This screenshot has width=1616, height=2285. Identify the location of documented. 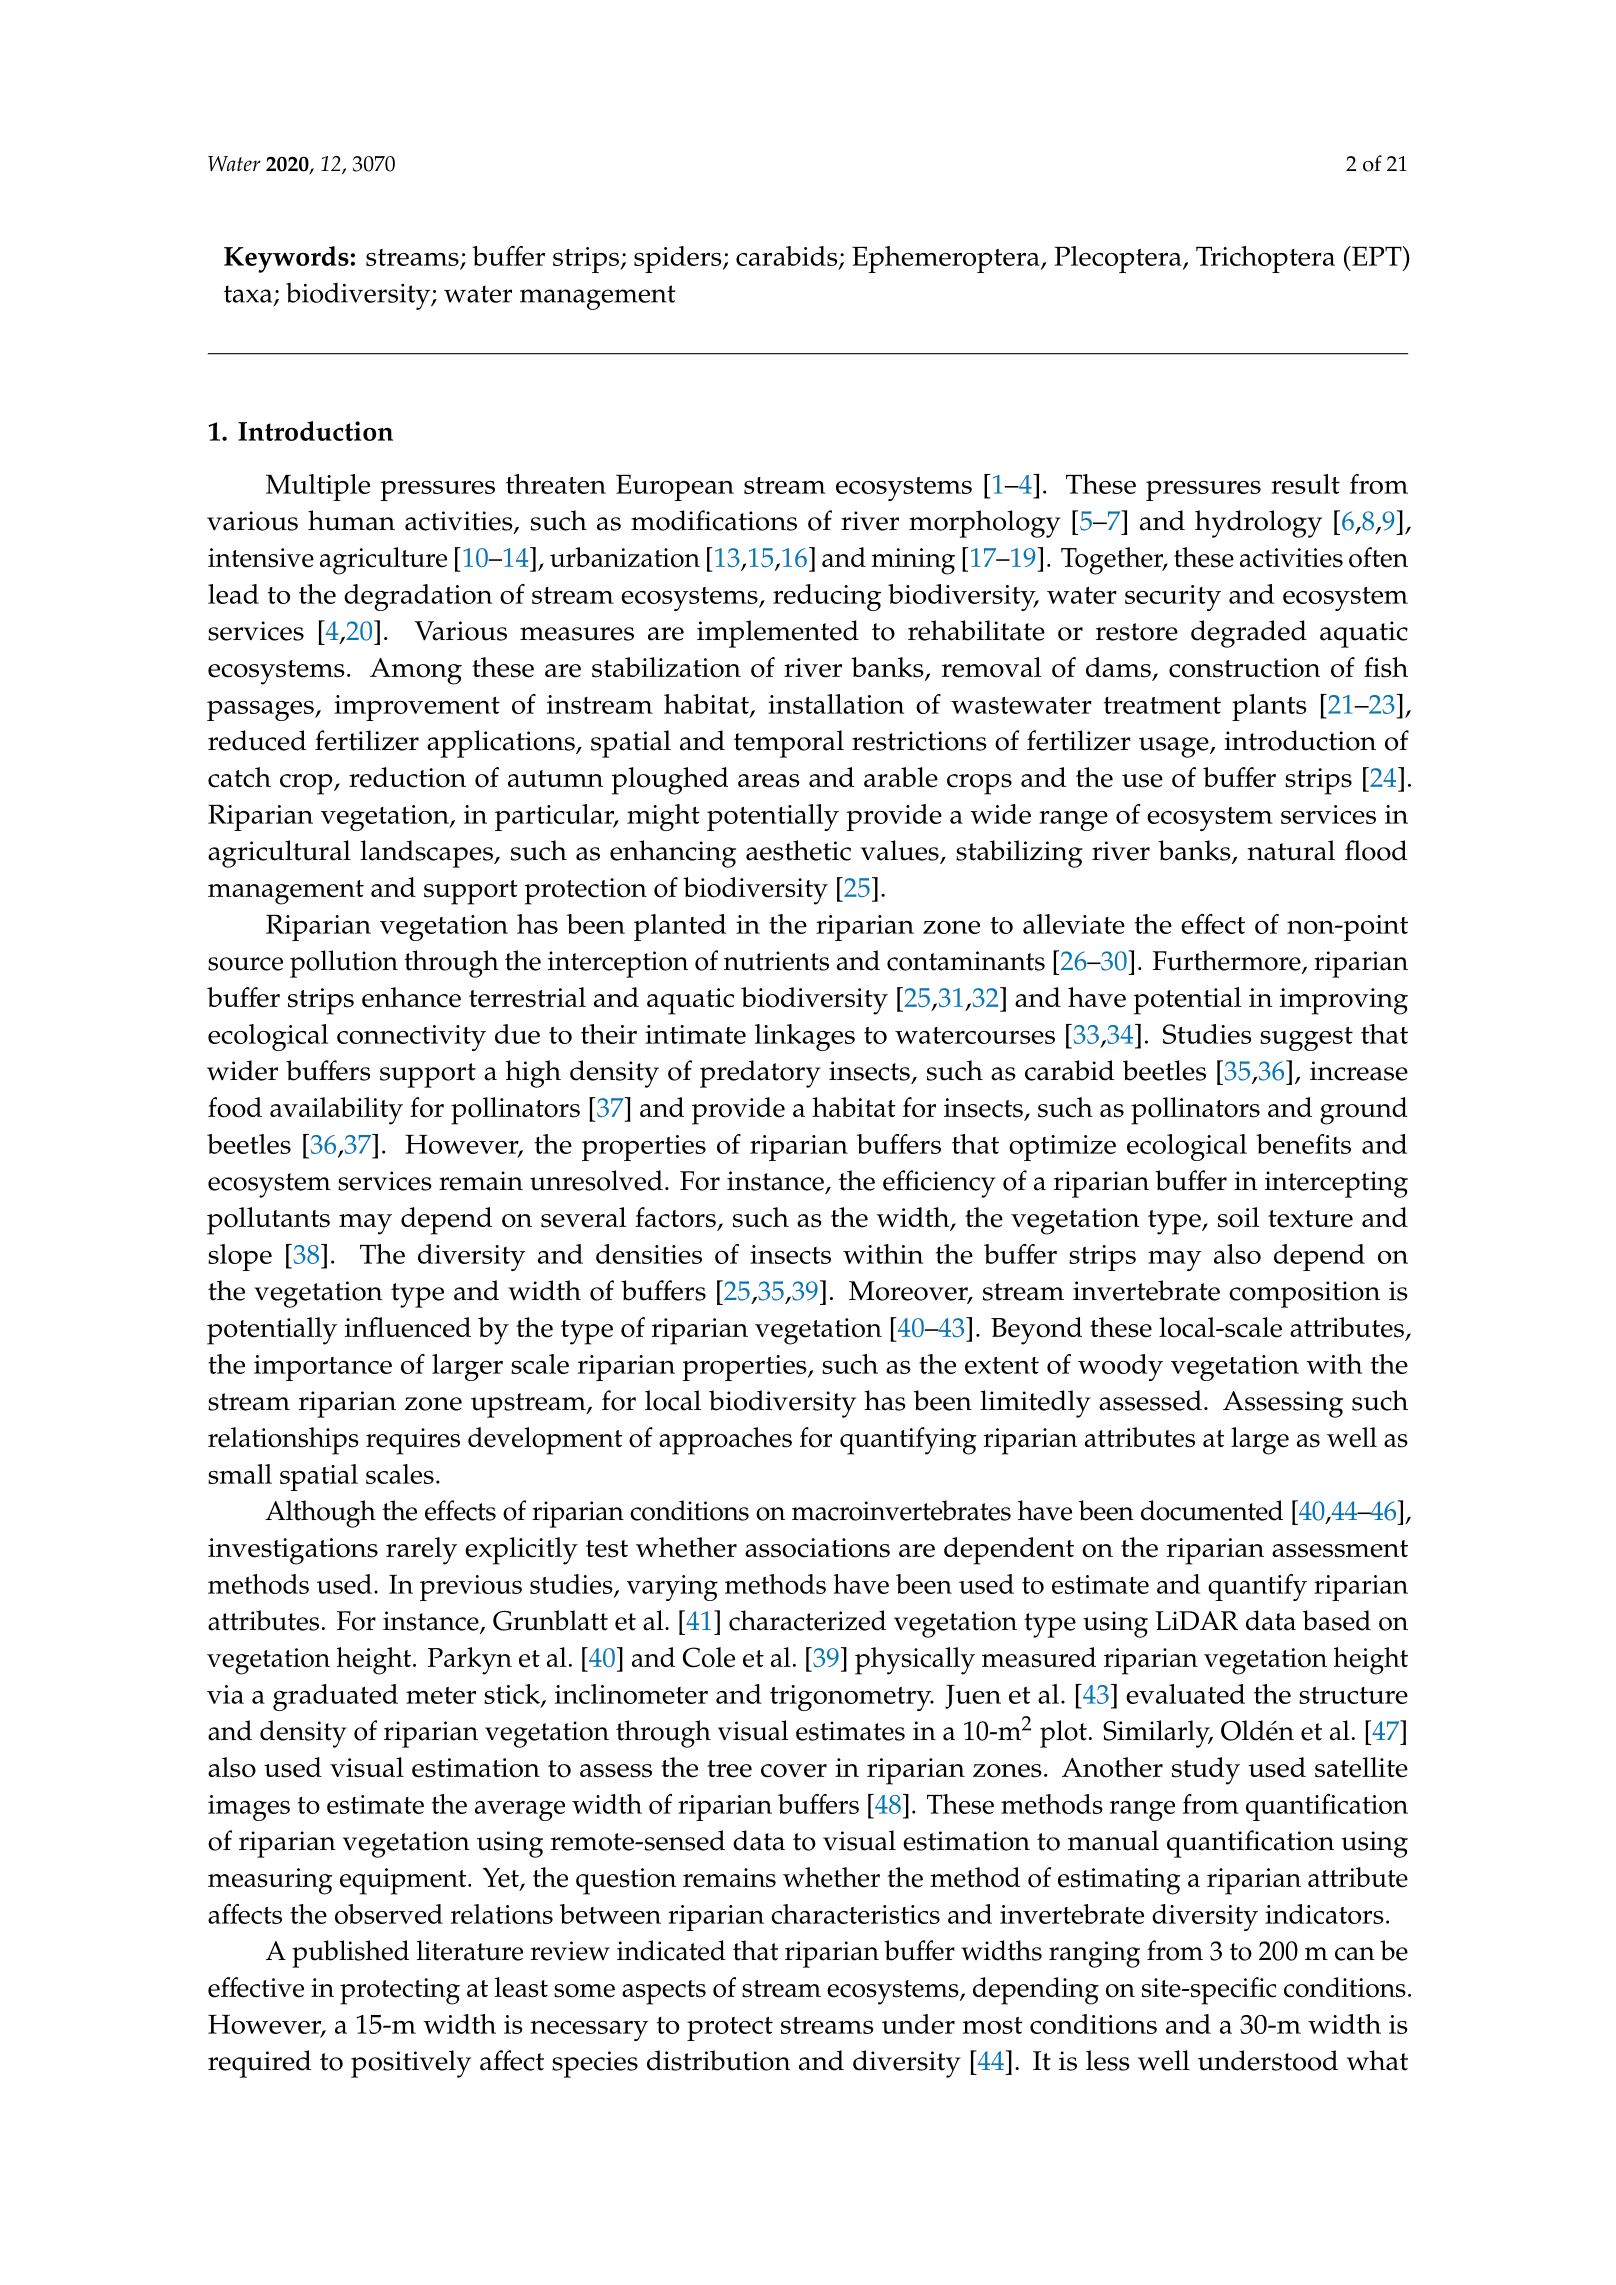
(1212, 1510).
